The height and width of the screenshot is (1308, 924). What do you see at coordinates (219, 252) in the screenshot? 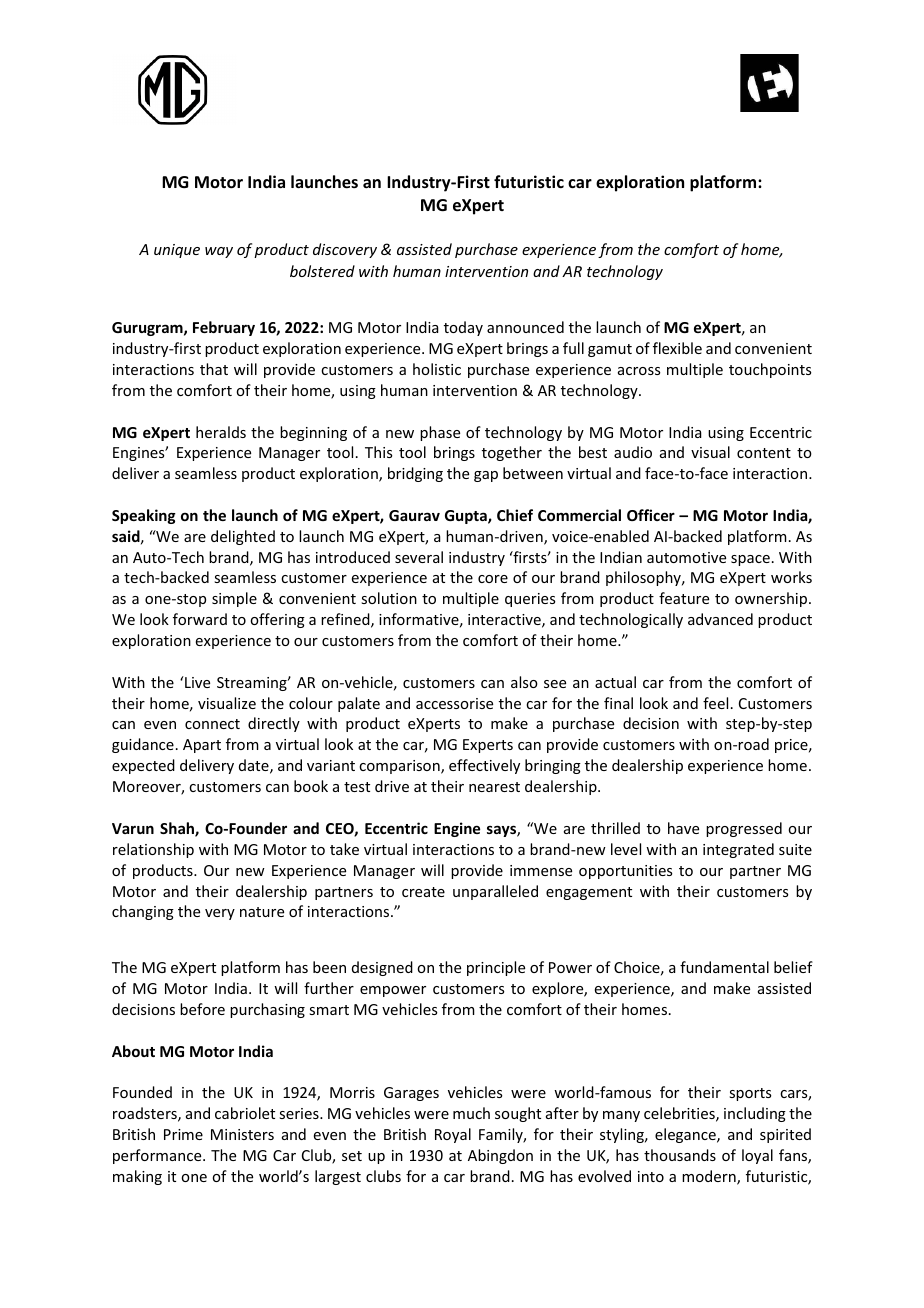
I see `way` at bounding box center [219, 252].
